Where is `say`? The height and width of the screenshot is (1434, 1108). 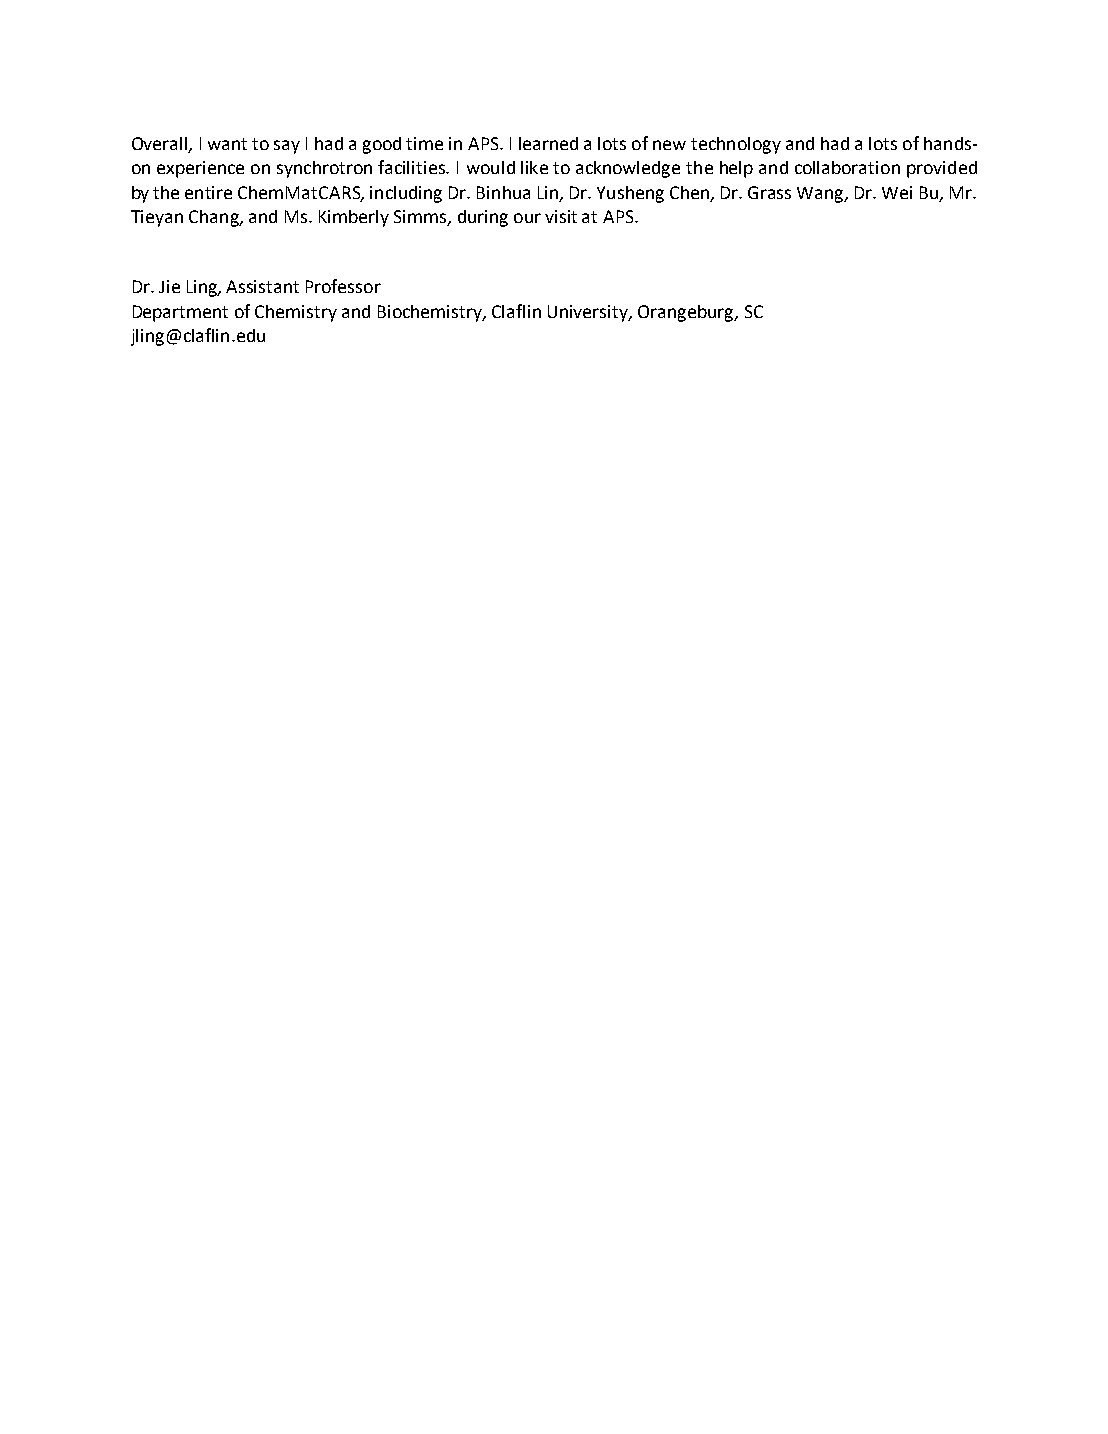 say is located at coordinates (287, 147).
